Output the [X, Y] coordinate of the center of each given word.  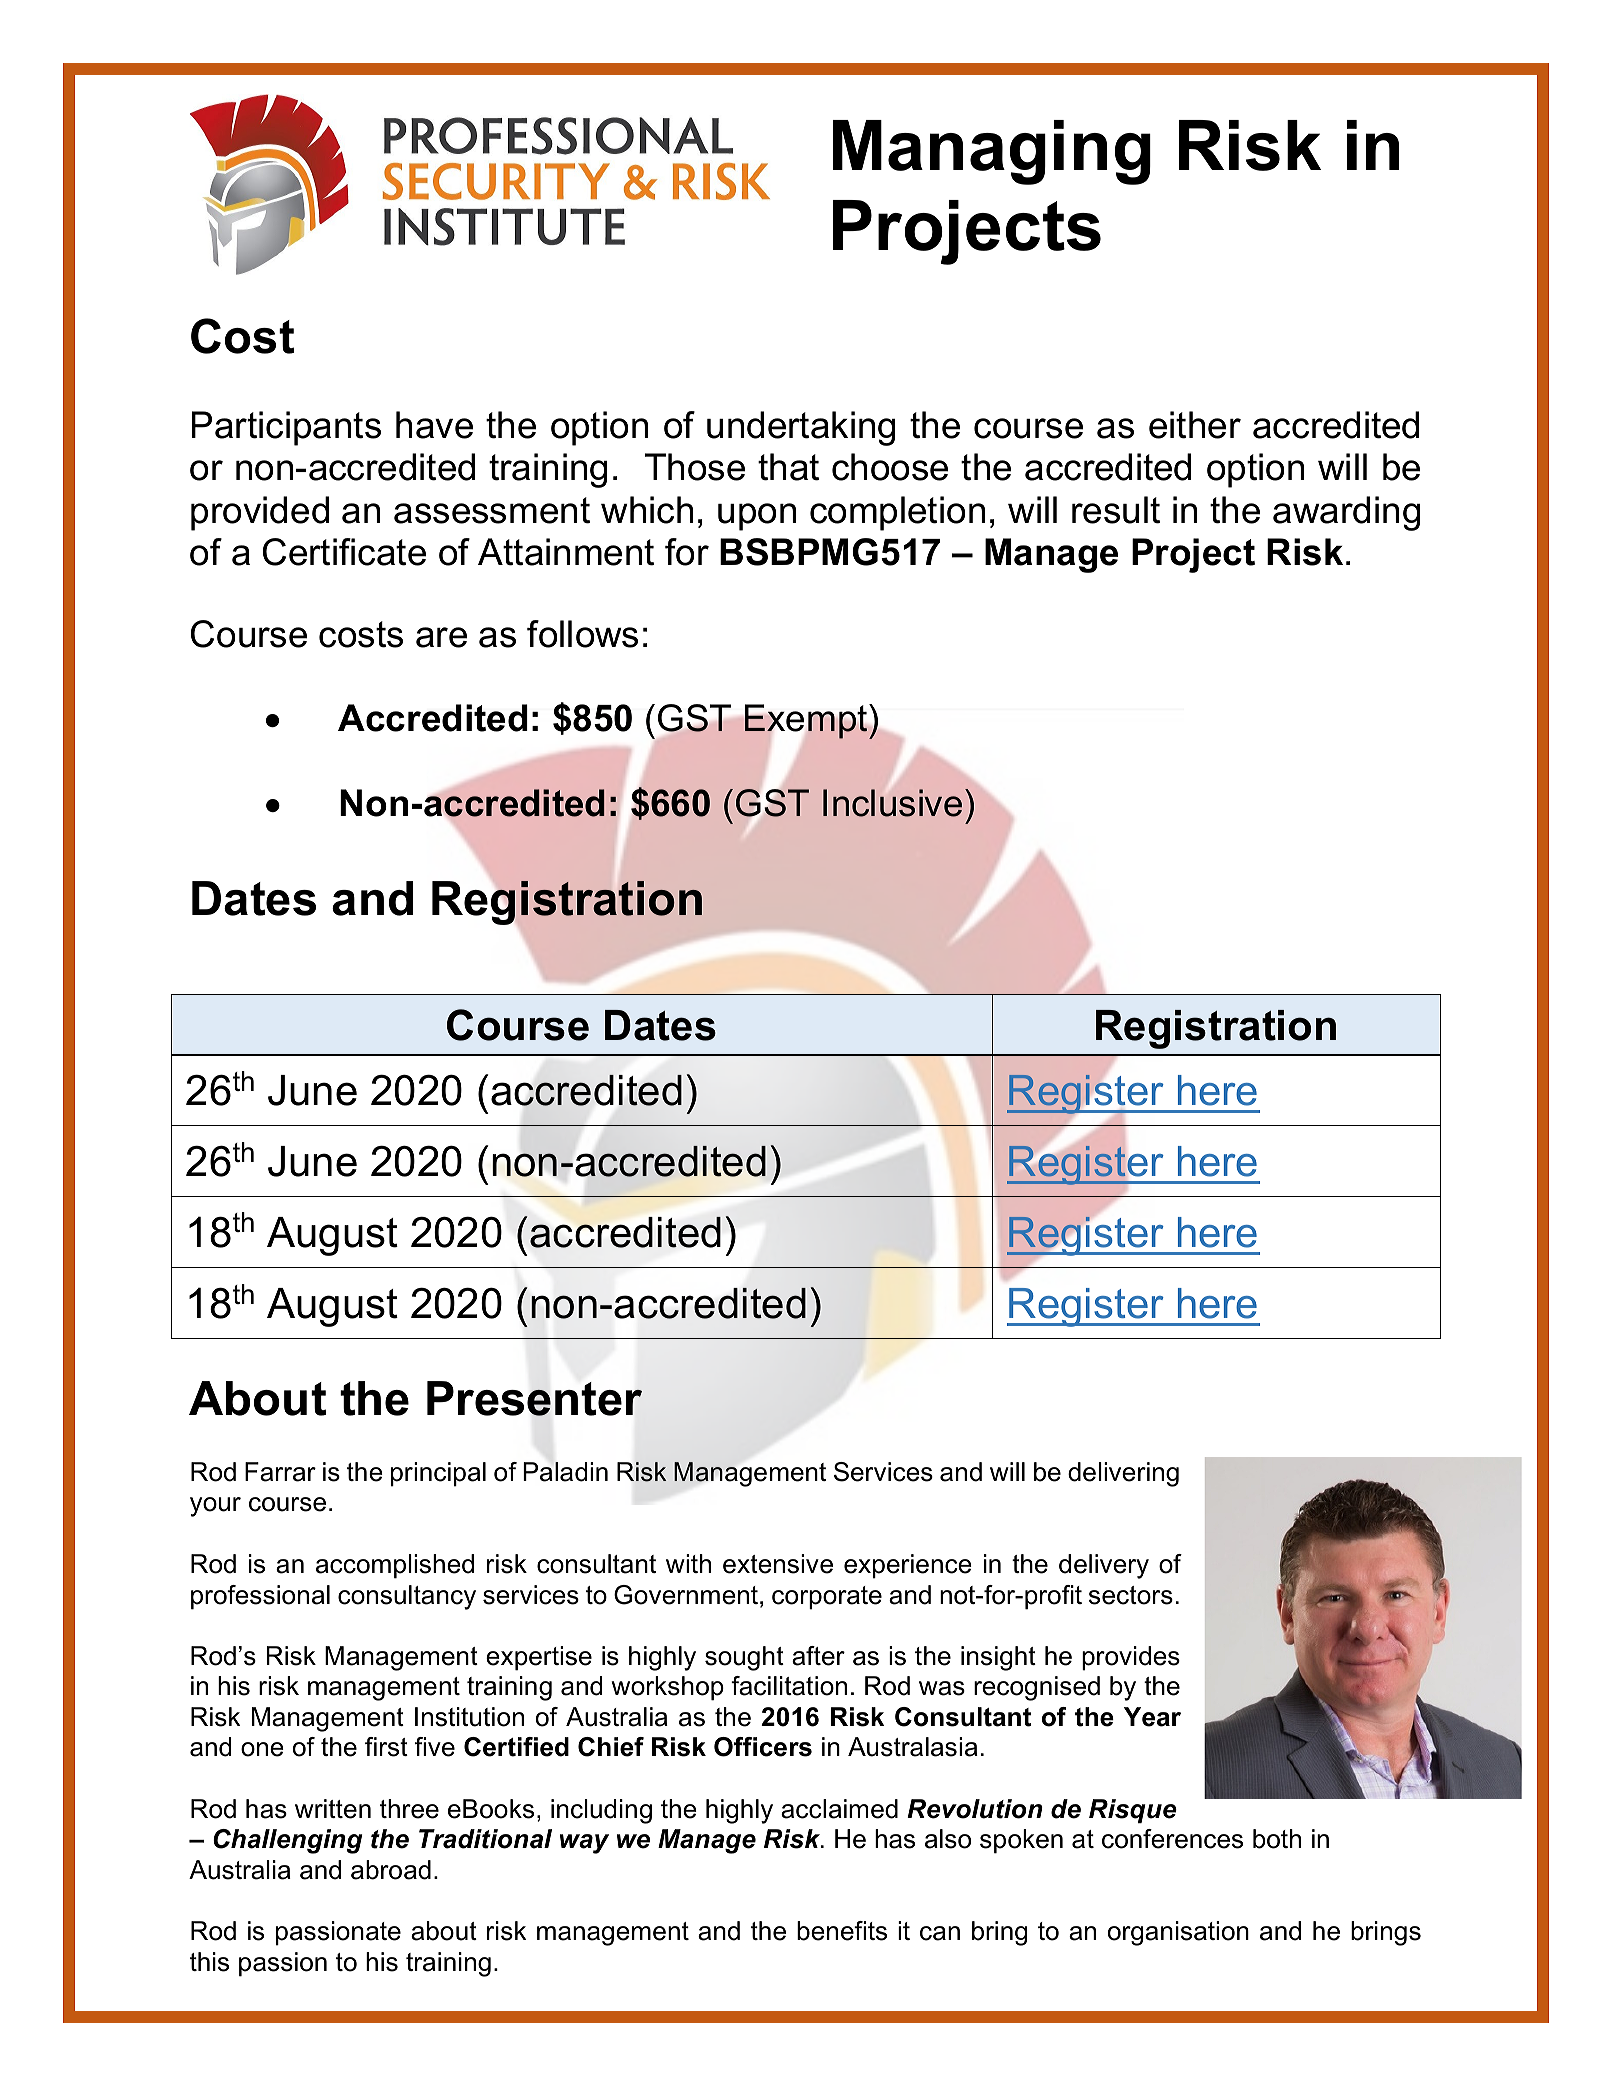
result [1116, 510]
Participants [286, 428]
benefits [842, 1931]
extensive [778, 1564]
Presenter [534, 1398]
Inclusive [892, 803]
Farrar [280, 1472]
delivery [1104, 1566]
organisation [1178, 1933]
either [1195, 425]
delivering [1123, 1474]
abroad [391, 1870]
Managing [992, 152]
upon [757, 517]
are [441, 637]
